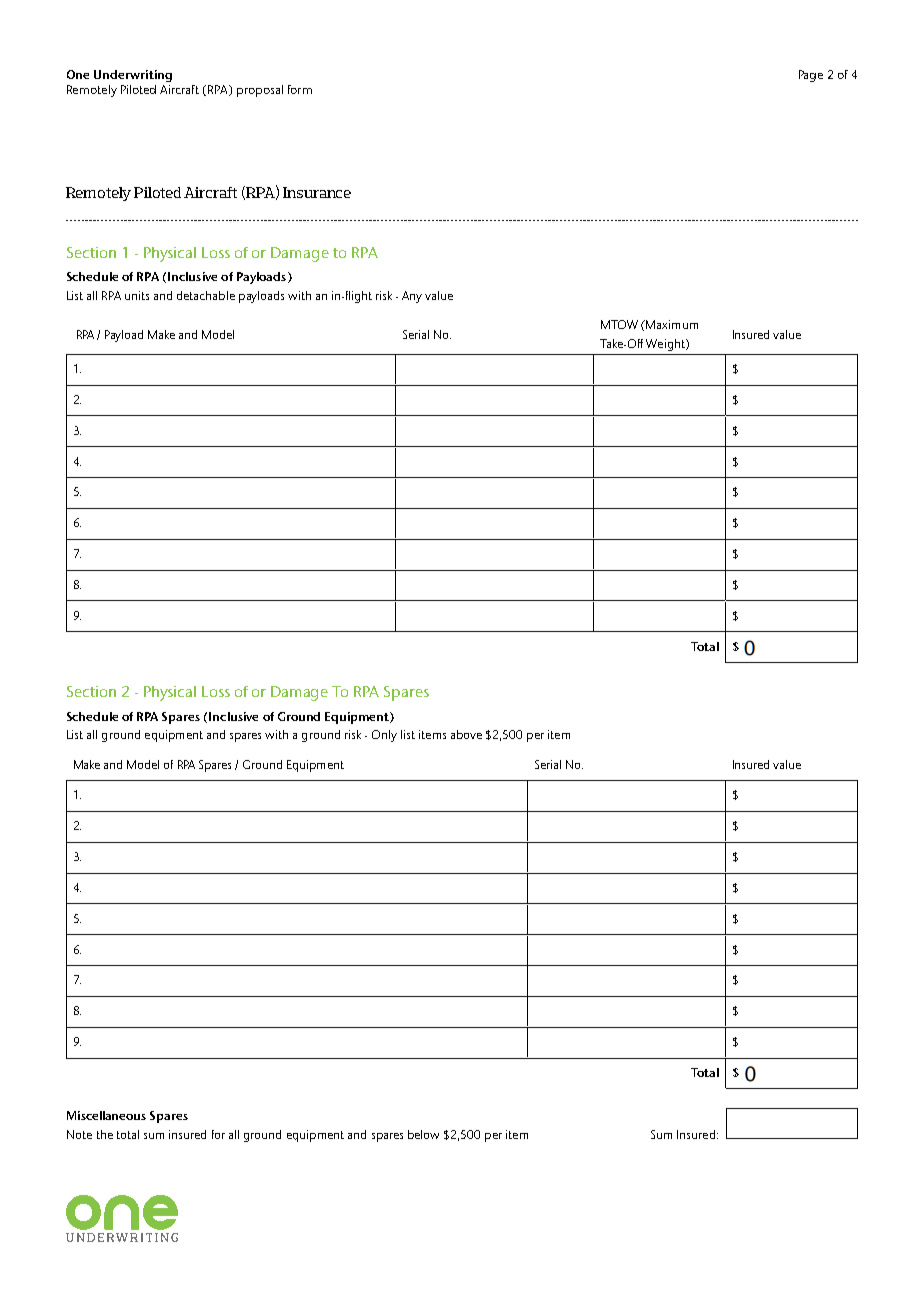 The image size is (924, 1308). Describe the element at coordinates (666, 345) in the document. I see `Weight` at that location.
